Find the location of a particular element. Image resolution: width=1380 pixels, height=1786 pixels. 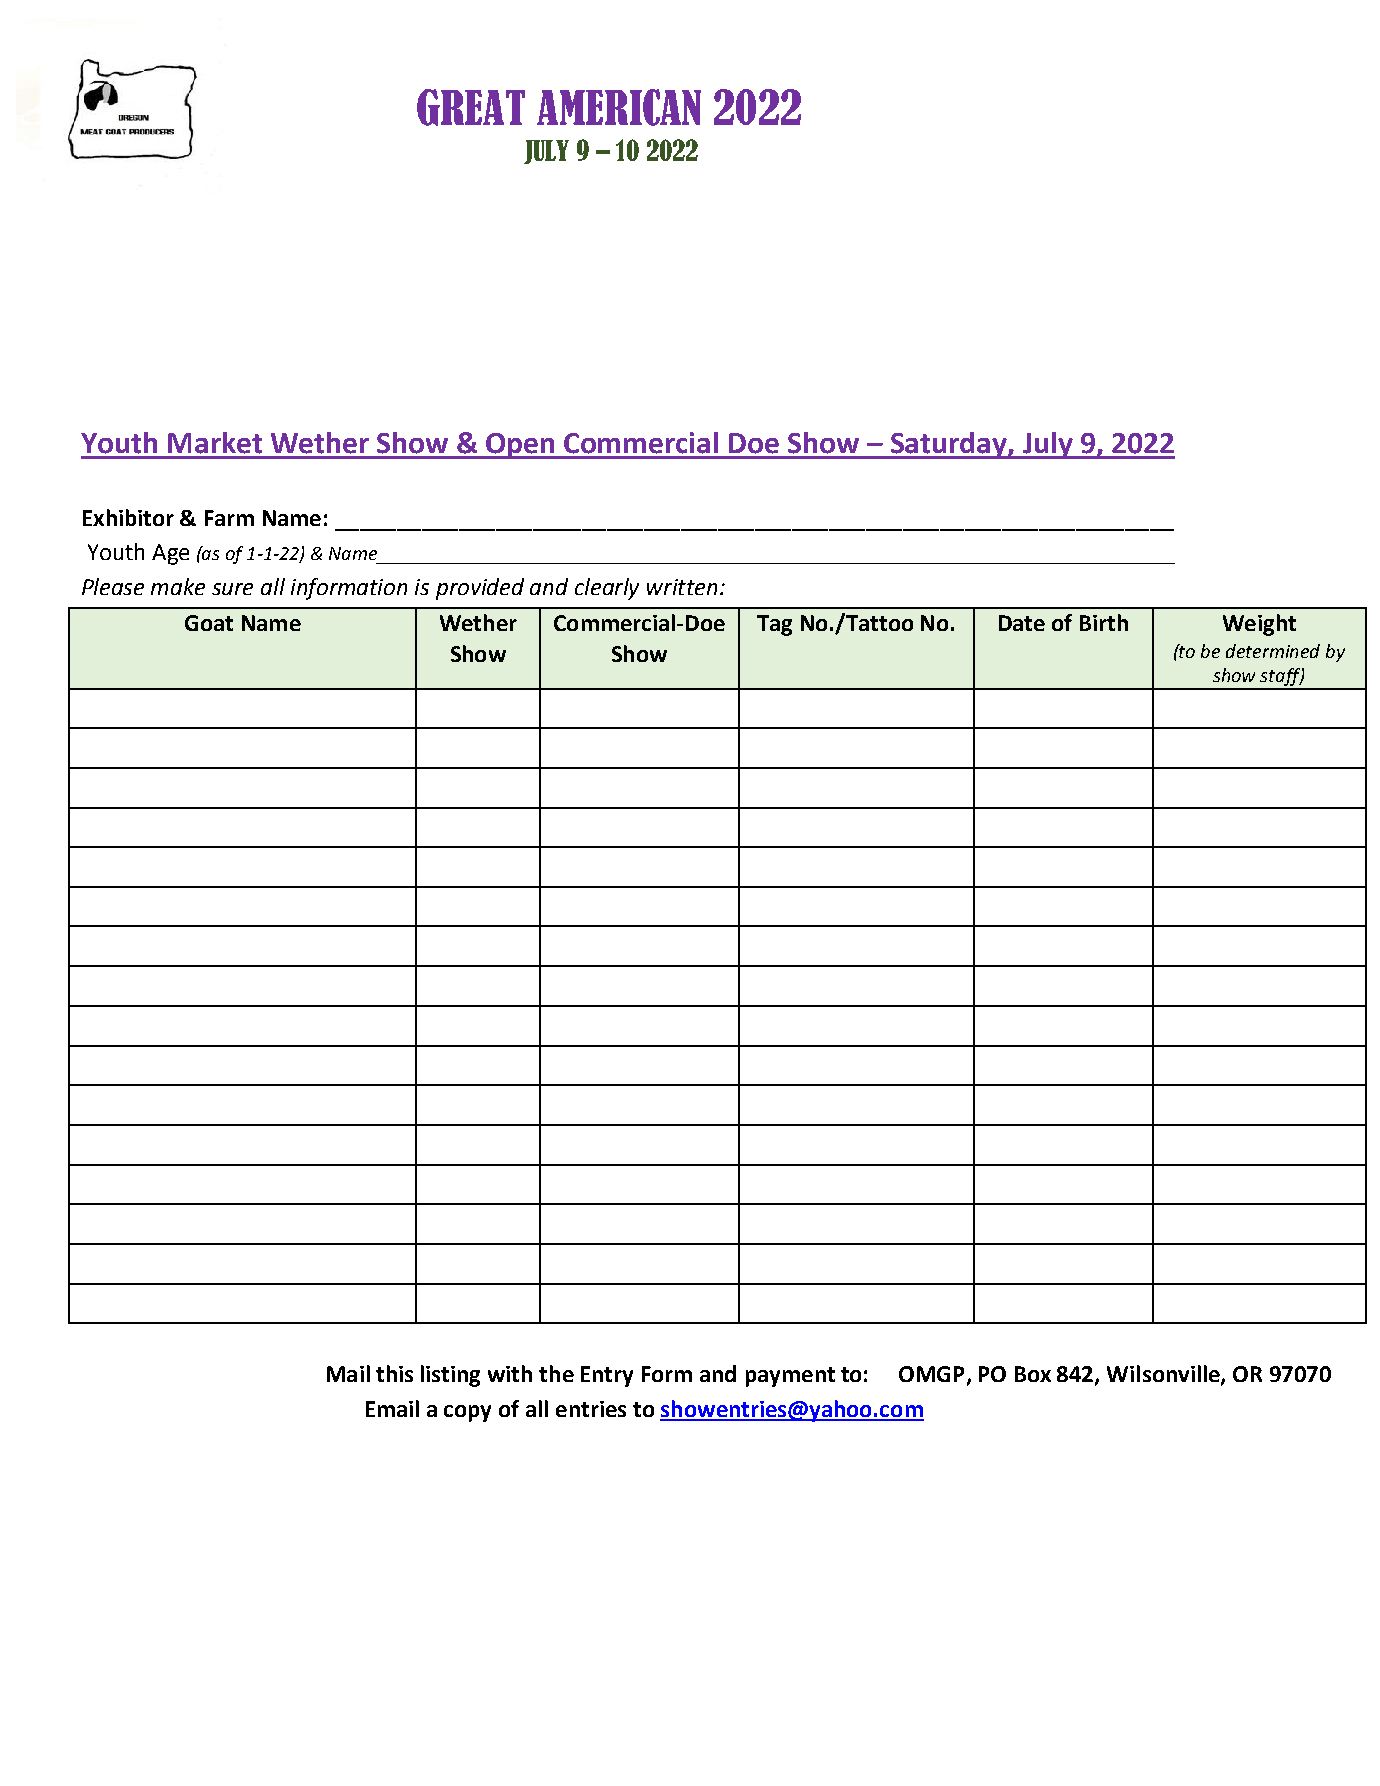

GREAT is located at coordinates (471, 107).
